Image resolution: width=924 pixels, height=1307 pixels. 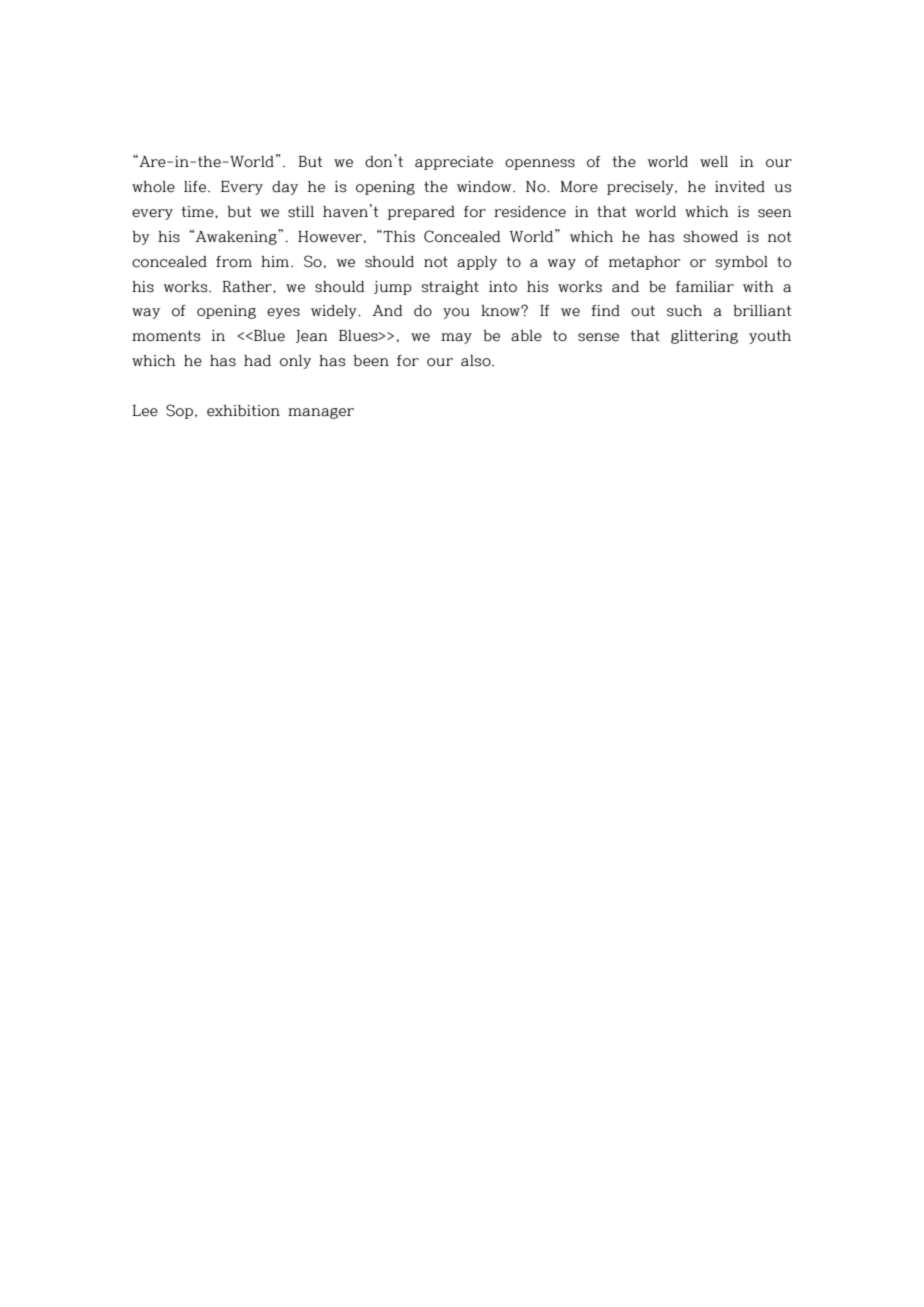 I want to click on well, so click(x=714, y=162).
